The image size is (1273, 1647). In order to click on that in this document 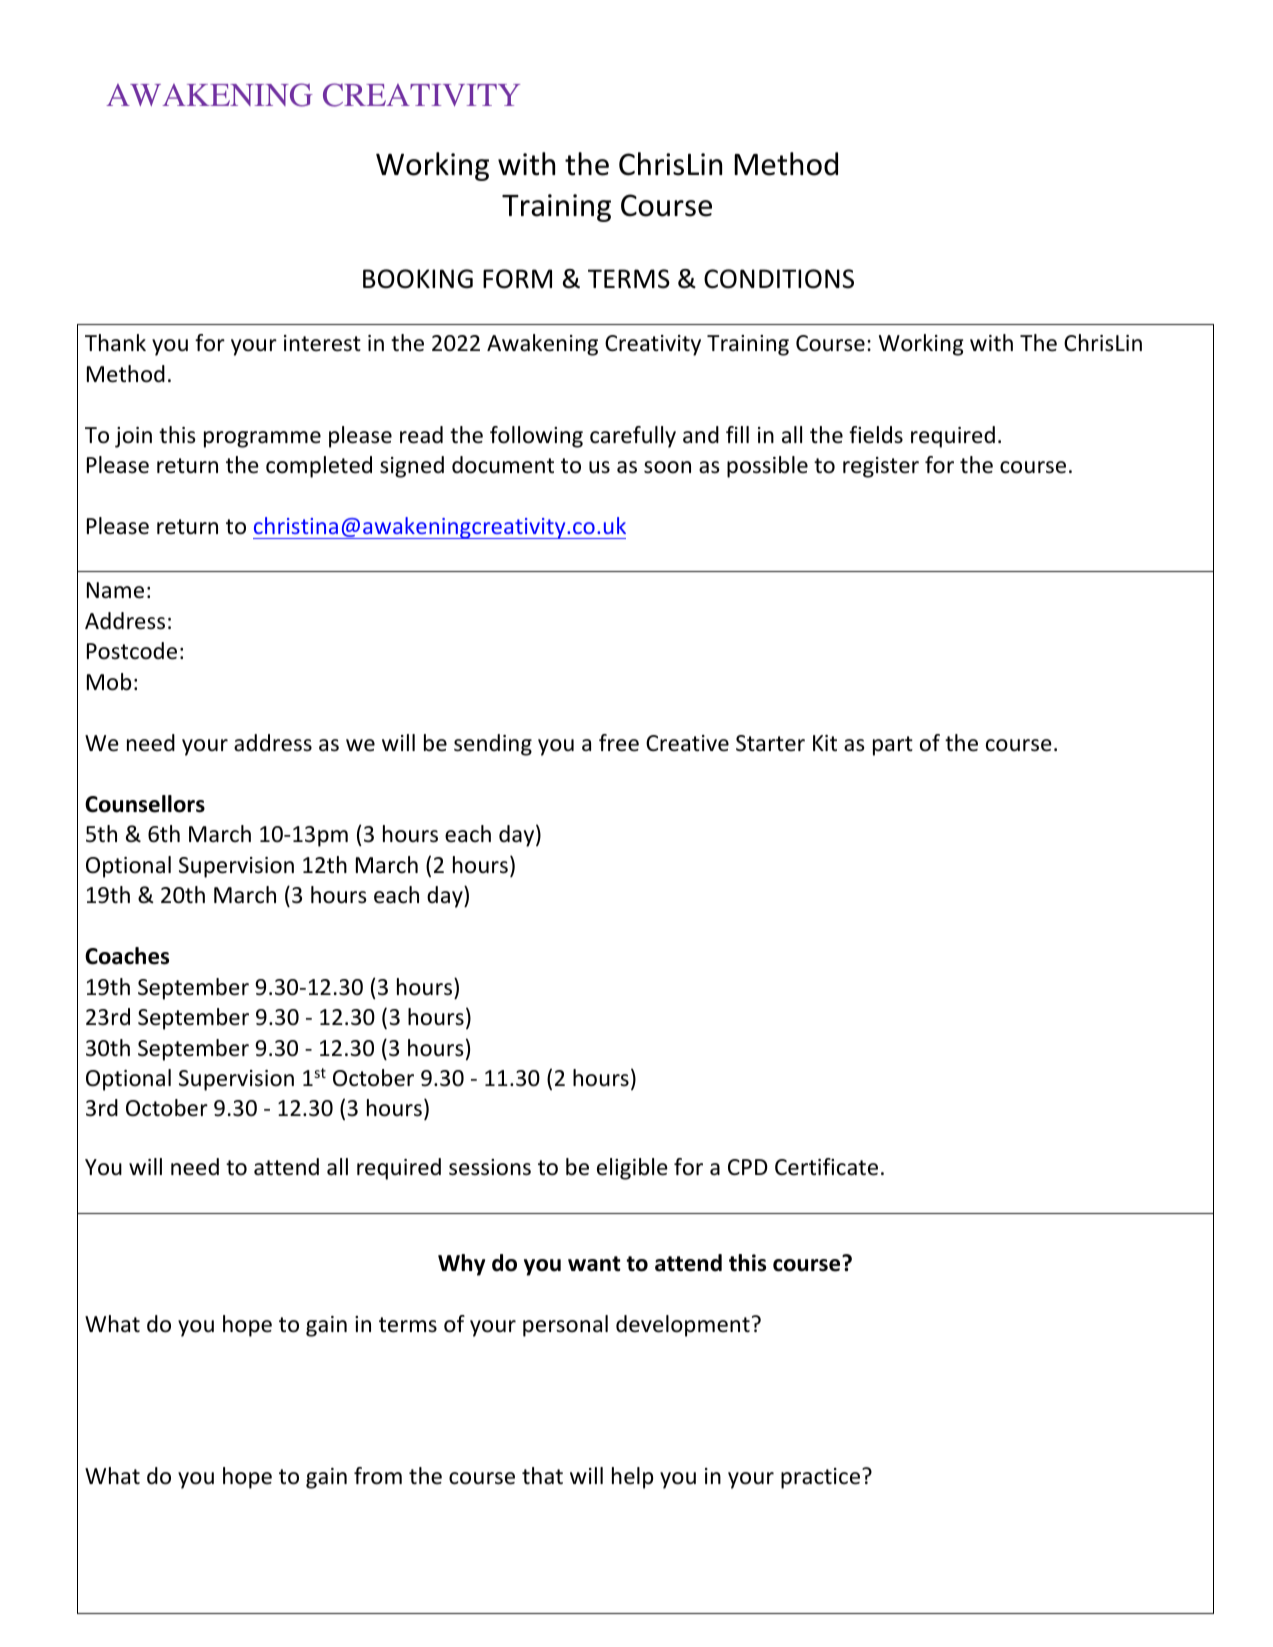, I will do `click(542, 1476)`.
